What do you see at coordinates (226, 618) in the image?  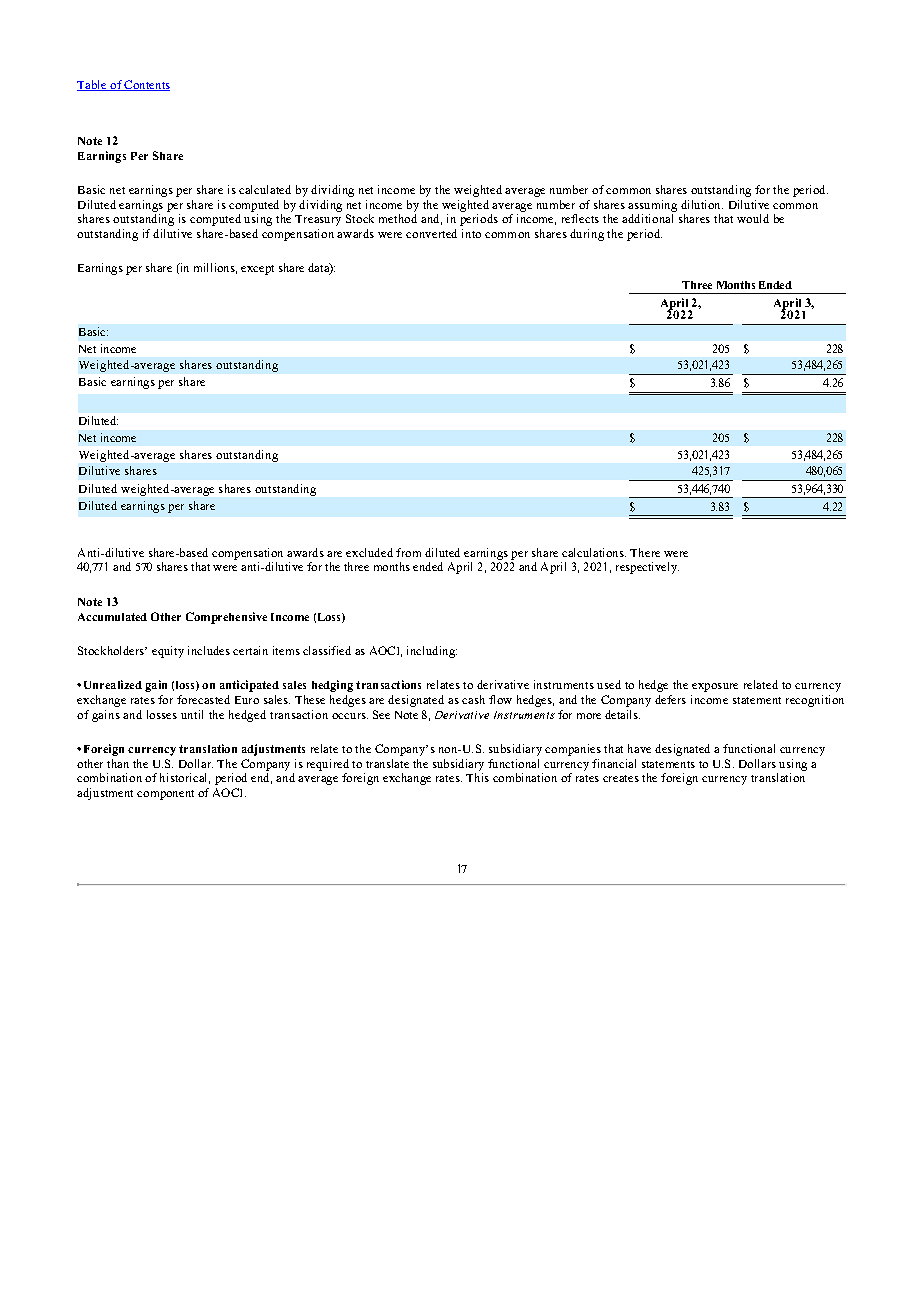 I see `Comprehensive` at bounding box center [226, 618].
